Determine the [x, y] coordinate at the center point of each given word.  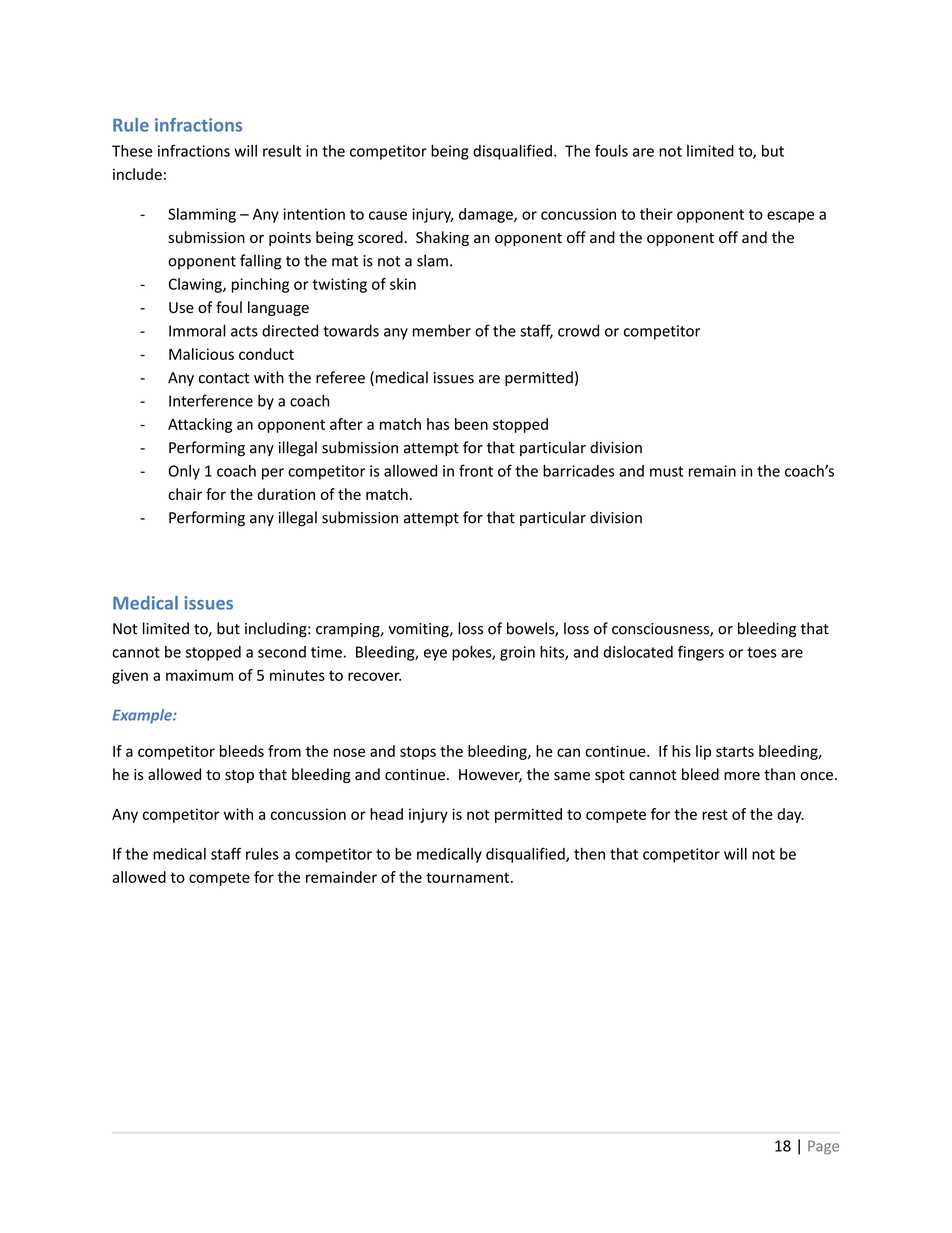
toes [762, 652]
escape [790, 217]
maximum [199, 675]
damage [487, 215]
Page [823, 1147]
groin [517, 653]
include [137, 174]
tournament [469, 877]
